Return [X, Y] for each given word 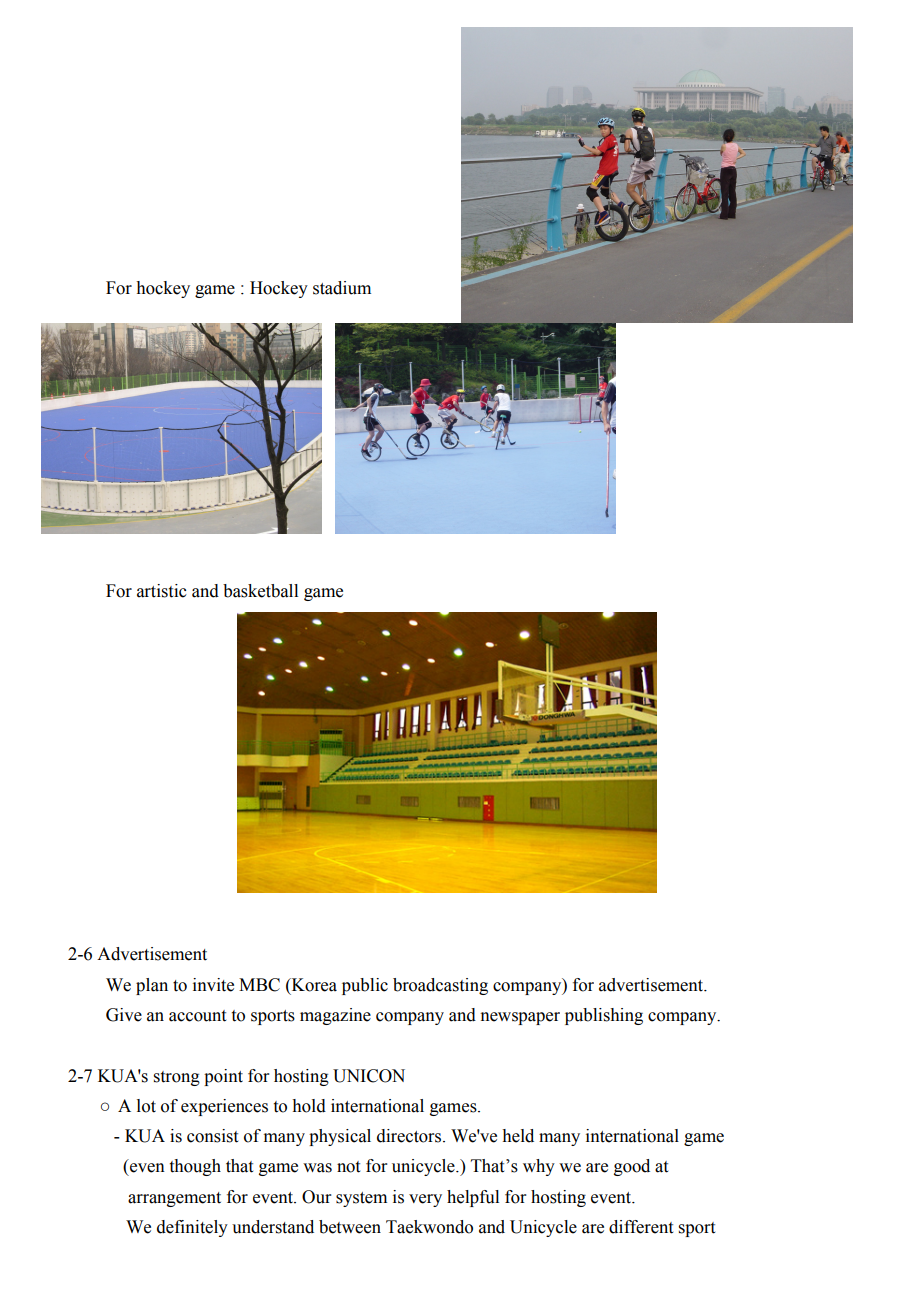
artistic [162, 591]
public [365, 986]
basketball [260, 591]
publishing [604, 1016]
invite [213, 985]
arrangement [174, 1199]
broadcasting [440, 986]
